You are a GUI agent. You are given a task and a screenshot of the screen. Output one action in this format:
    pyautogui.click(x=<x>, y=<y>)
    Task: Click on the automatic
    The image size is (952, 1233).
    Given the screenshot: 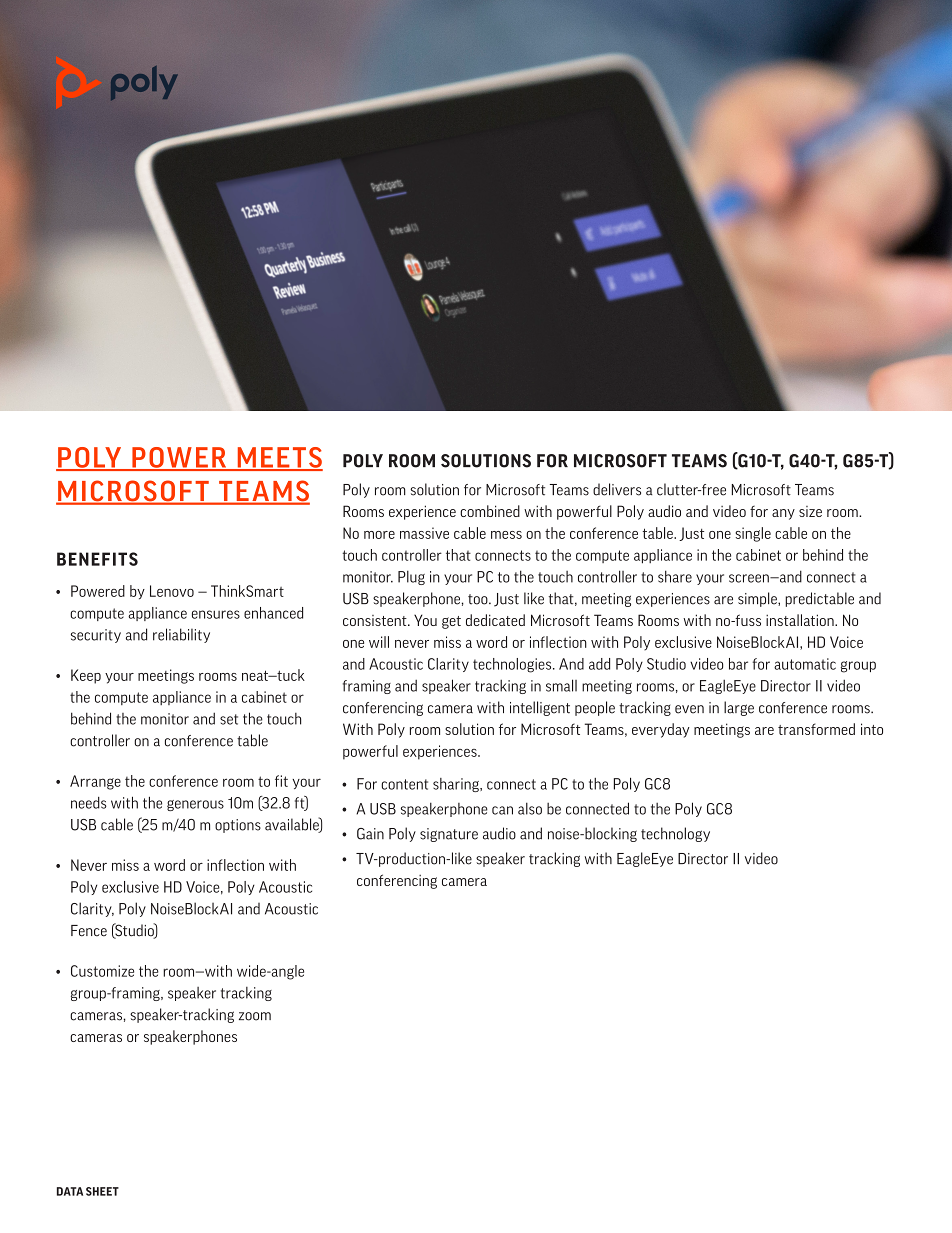 What is the action you would take?
    pyautogui.click(x=805, y=664)
